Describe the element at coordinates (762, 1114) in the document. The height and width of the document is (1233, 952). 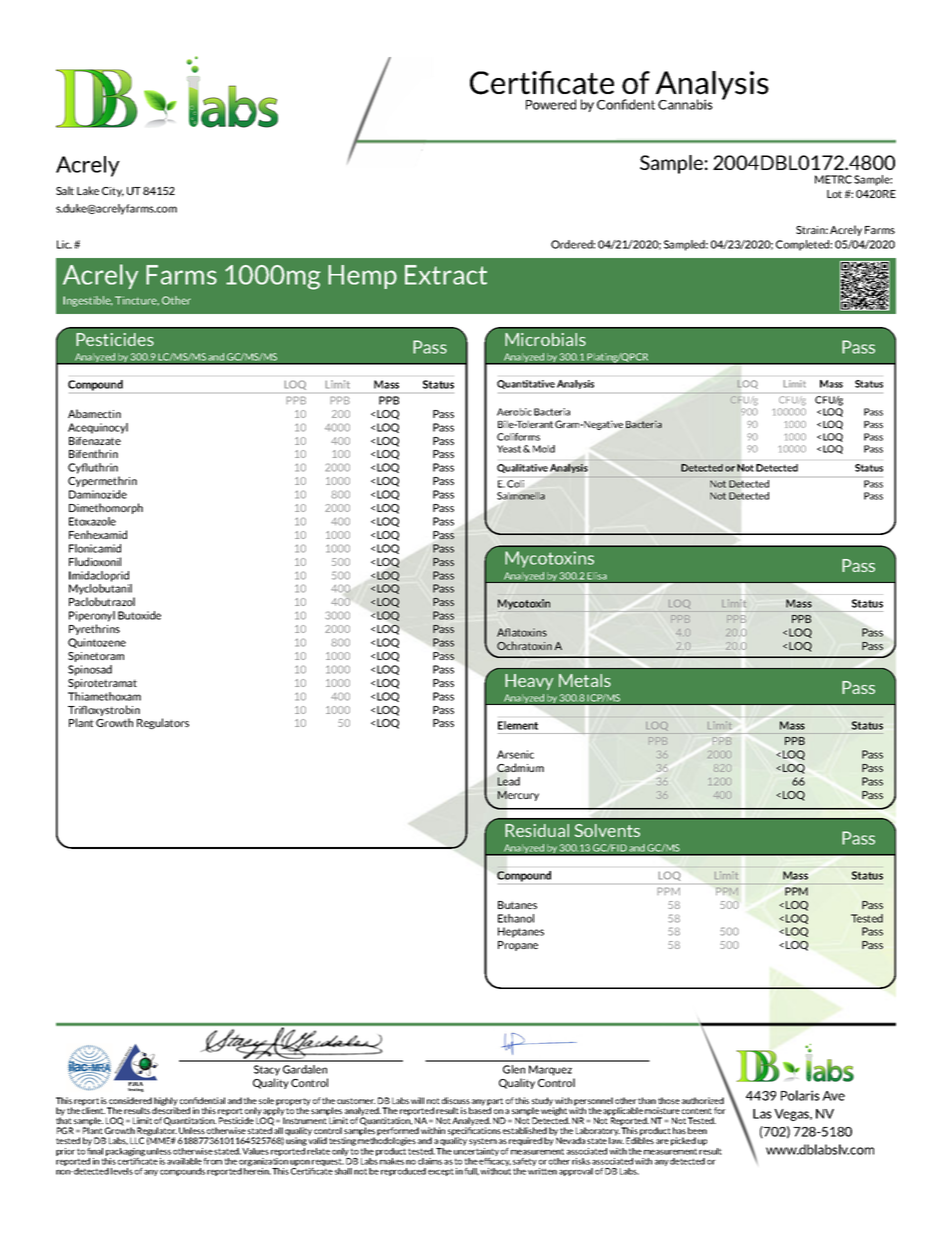
I see `Las` at that location.
